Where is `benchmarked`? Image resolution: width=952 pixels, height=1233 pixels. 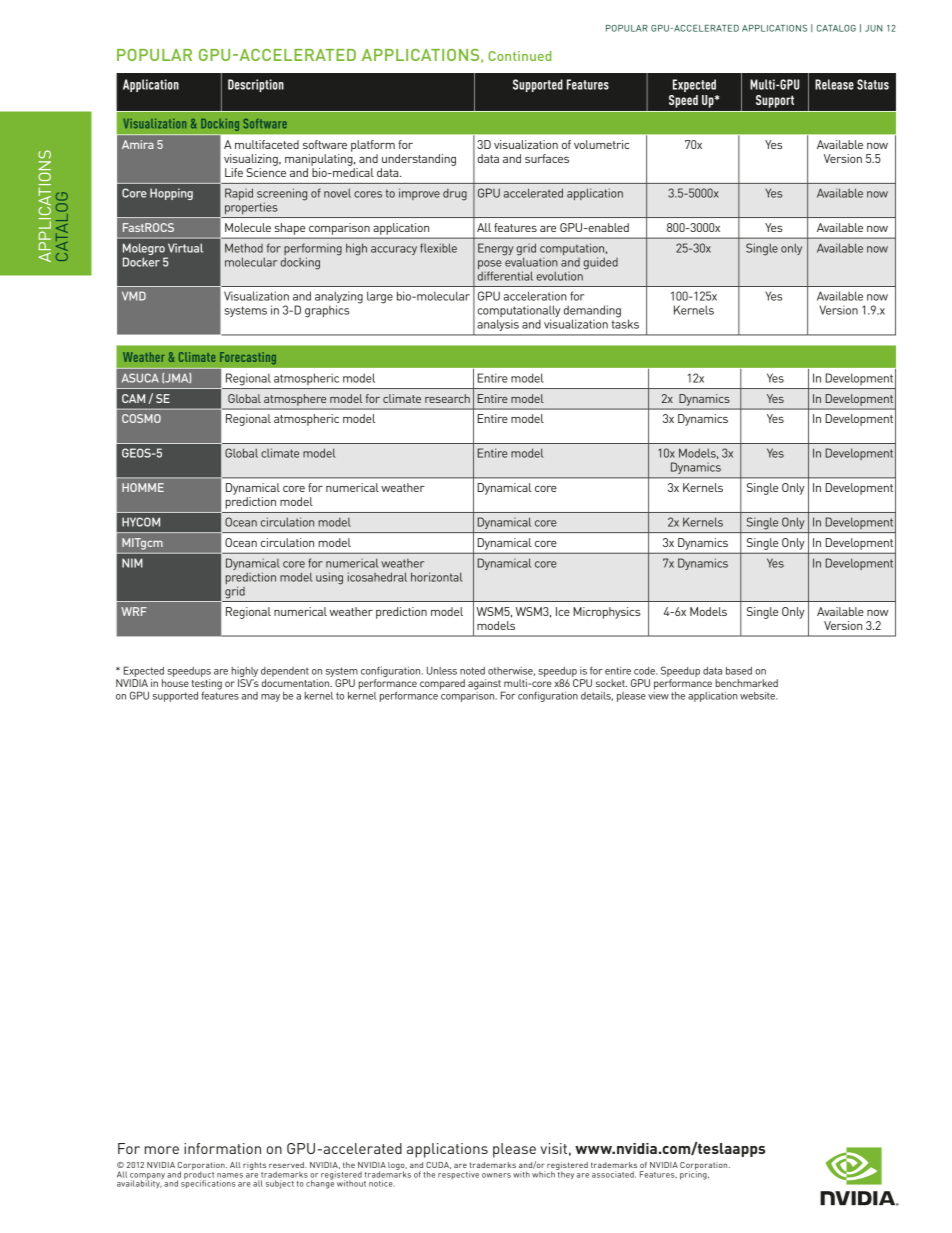
benchmarked is located at coordinates (747, 683).
